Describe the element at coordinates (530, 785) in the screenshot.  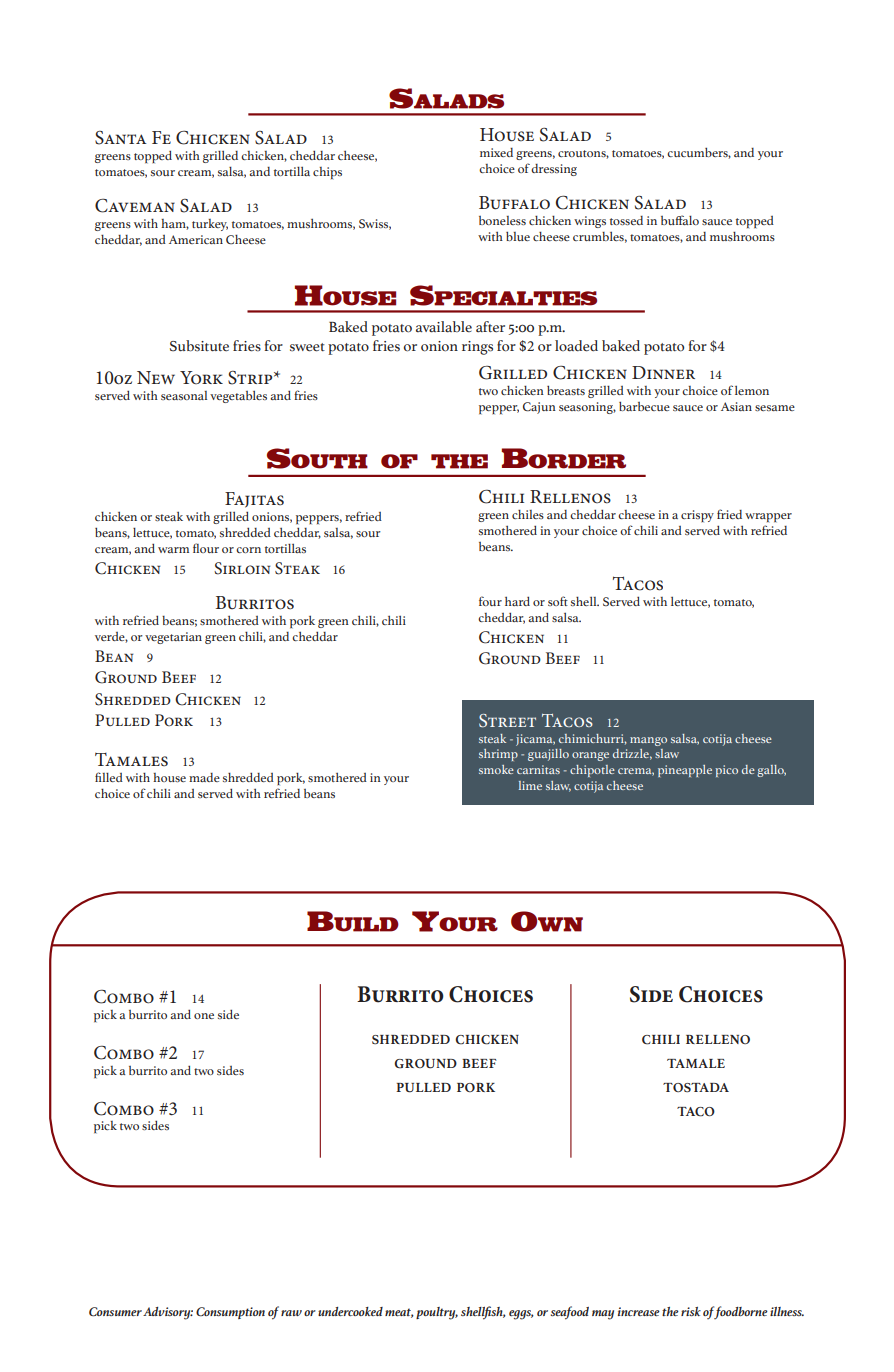
I see `lime` at that location.
